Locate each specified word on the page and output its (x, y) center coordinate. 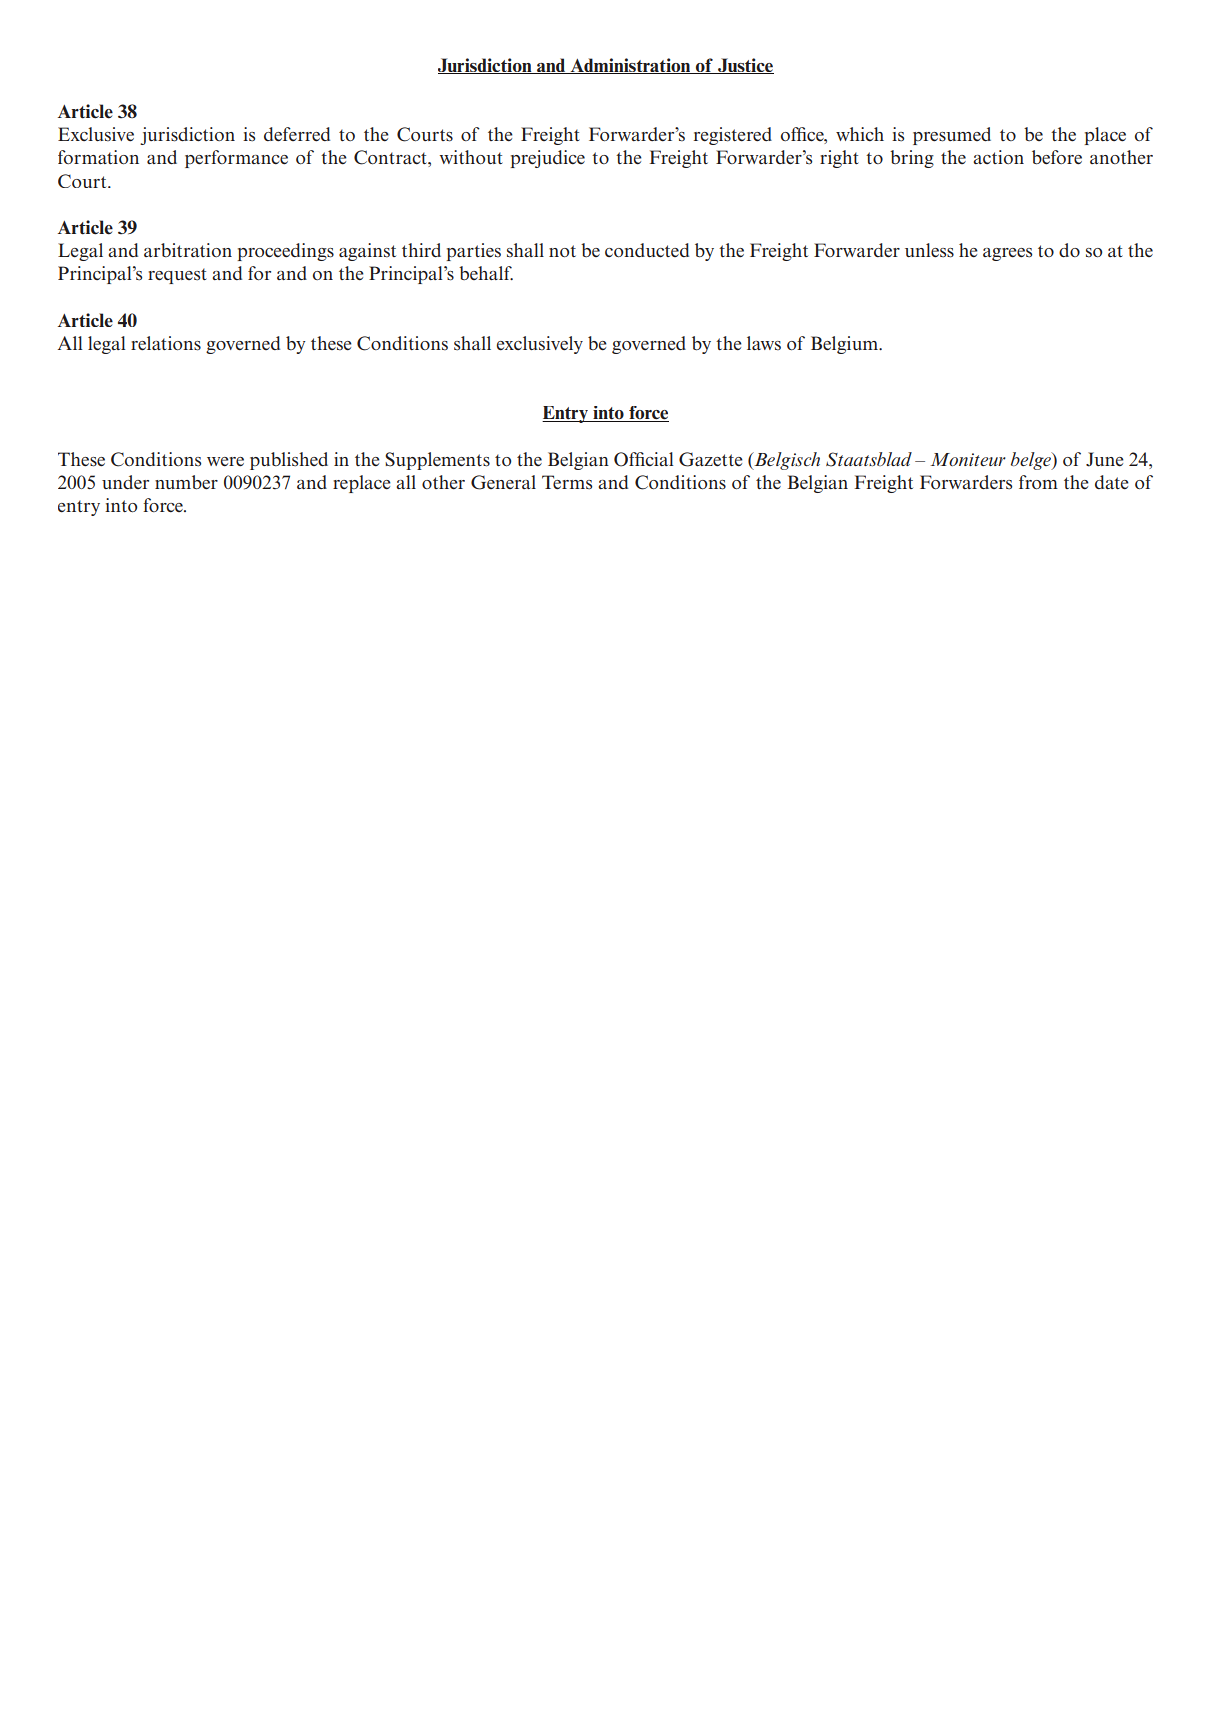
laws (764, 343)
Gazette (711, 459)
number (186, 482)
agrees (1007, 254)
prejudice (548, 159)
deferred (297, 134)
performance (236, 159)
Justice (745, 66)
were (225, 462)
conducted (647, 250)
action (998, 157)
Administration (630, 66)
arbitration (188, 250)
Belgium (846, 345)
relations (166, 343)
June (1105, 459)
